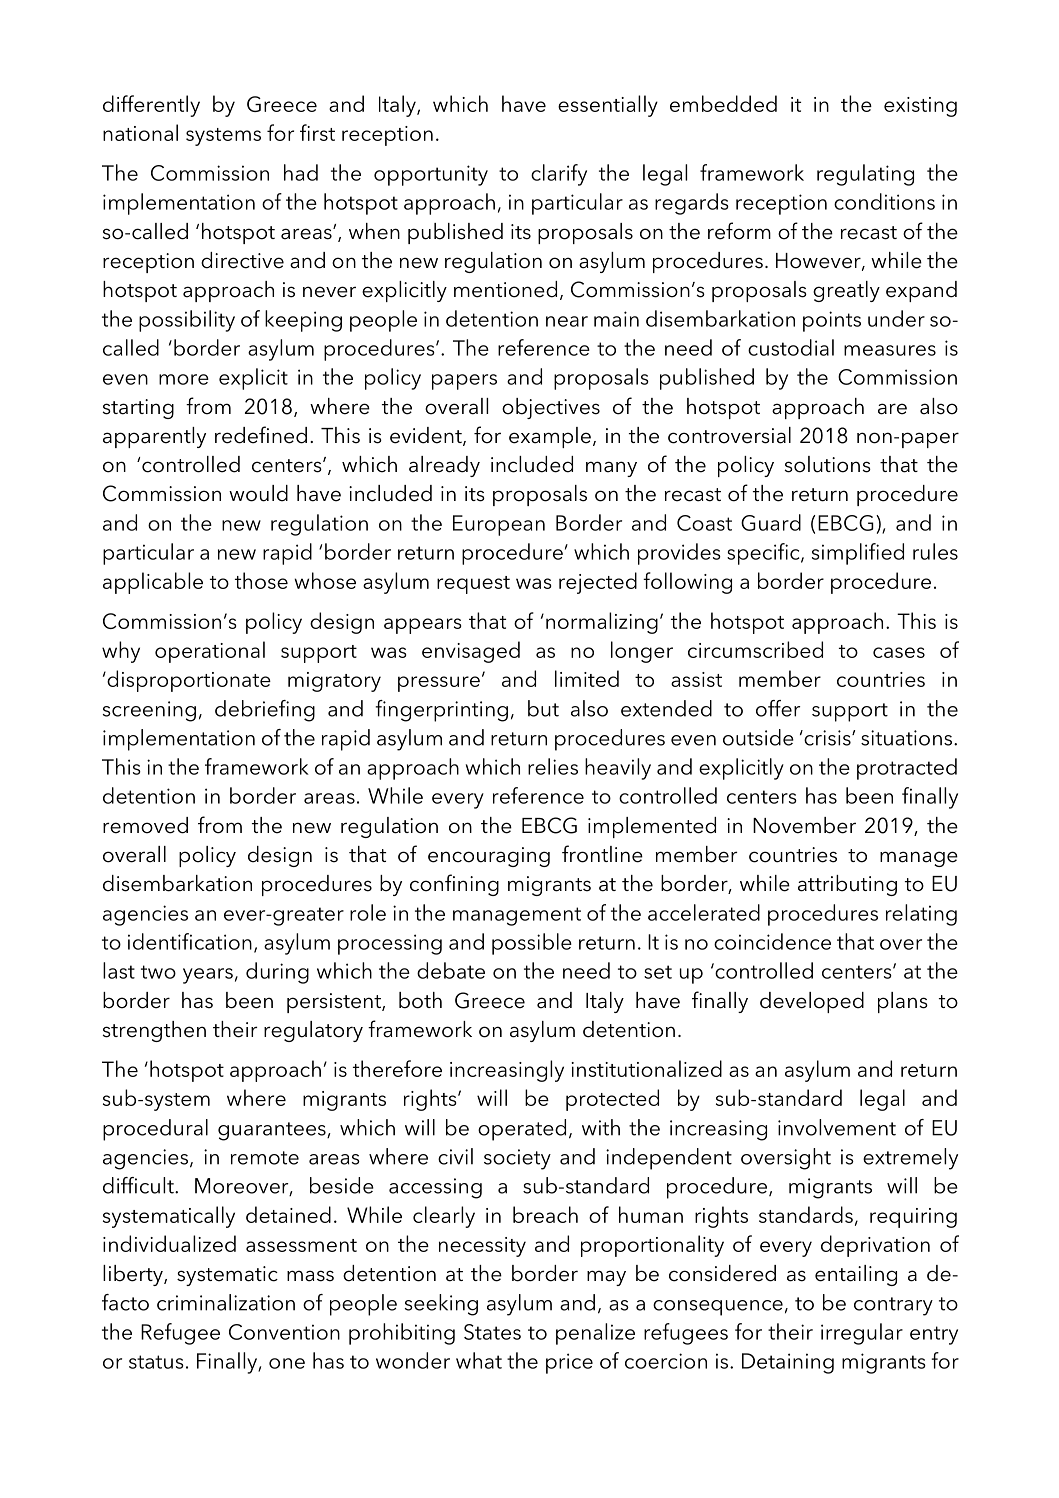 This page has width=1059, height=1498. What do you see at coordinates (190, 941) in the page?
I see `identification` at bounding box center [190, 941].
